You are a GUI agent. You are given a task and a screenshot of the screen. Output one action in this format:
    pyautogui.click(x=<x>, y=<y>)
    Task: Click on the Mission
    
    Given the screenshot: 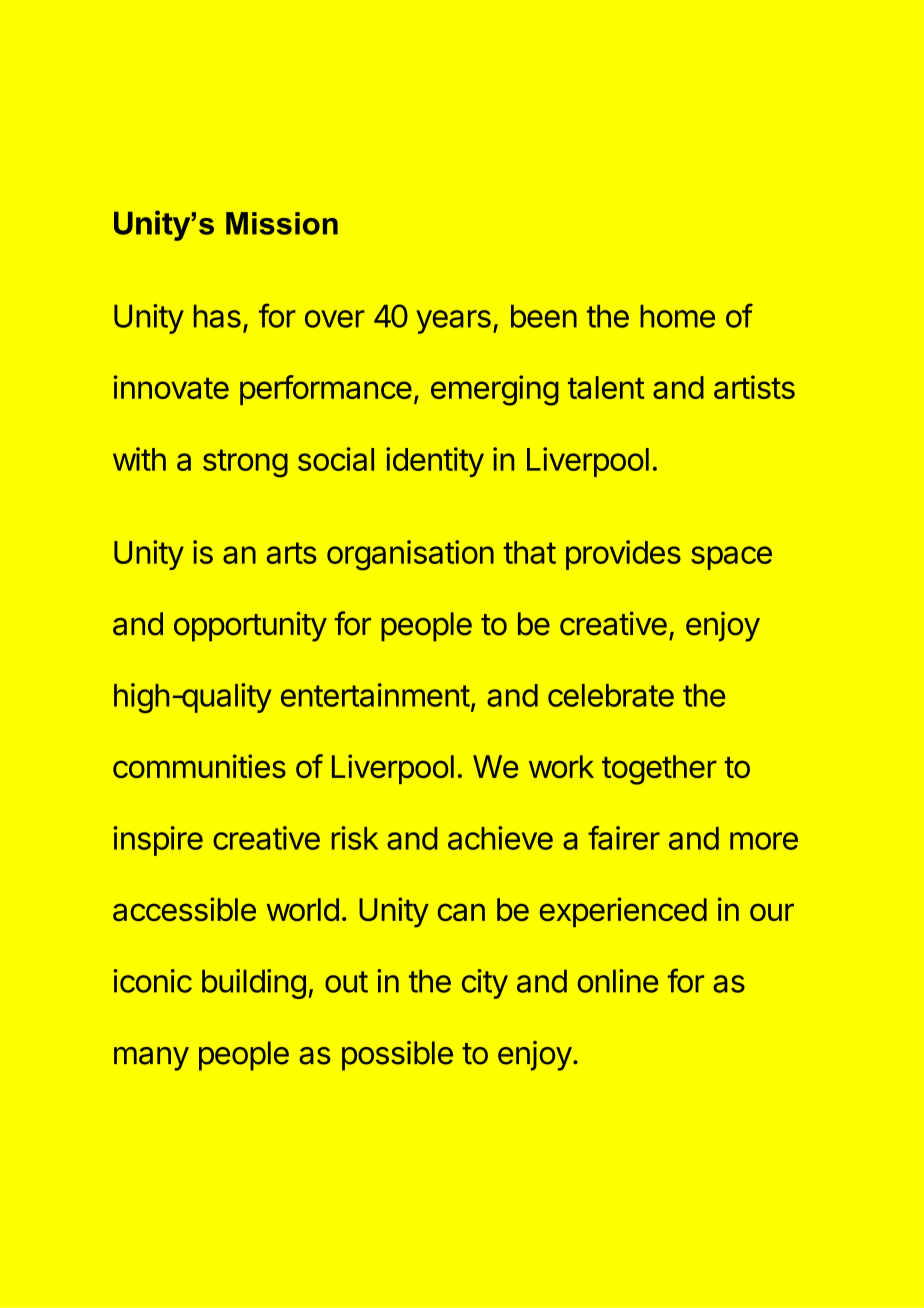 What is the action you would take?
    pyautogui.click(x=282, y=223)
